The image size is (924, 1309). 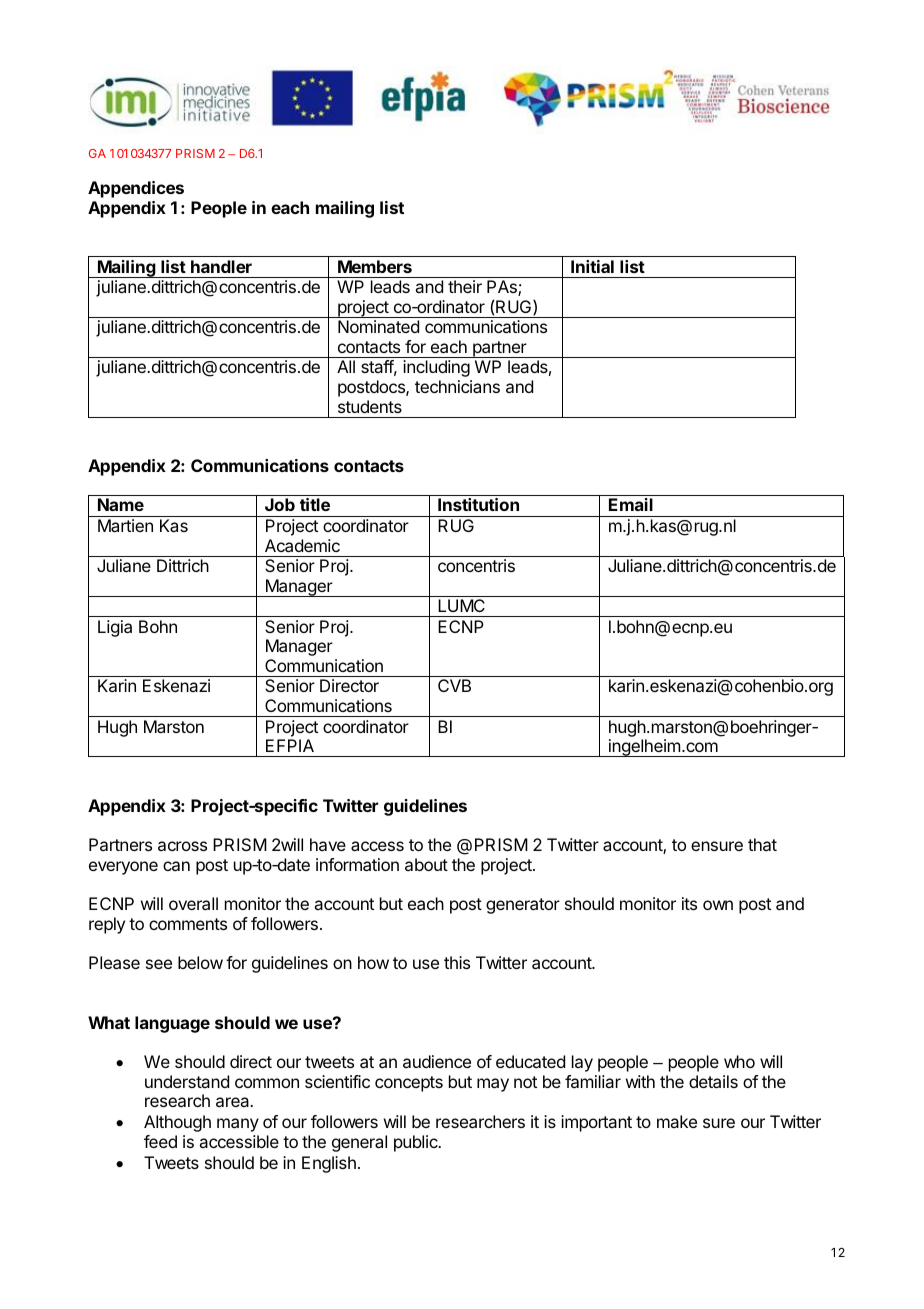 I want to click on CVB, so click(x=454, y=685).
